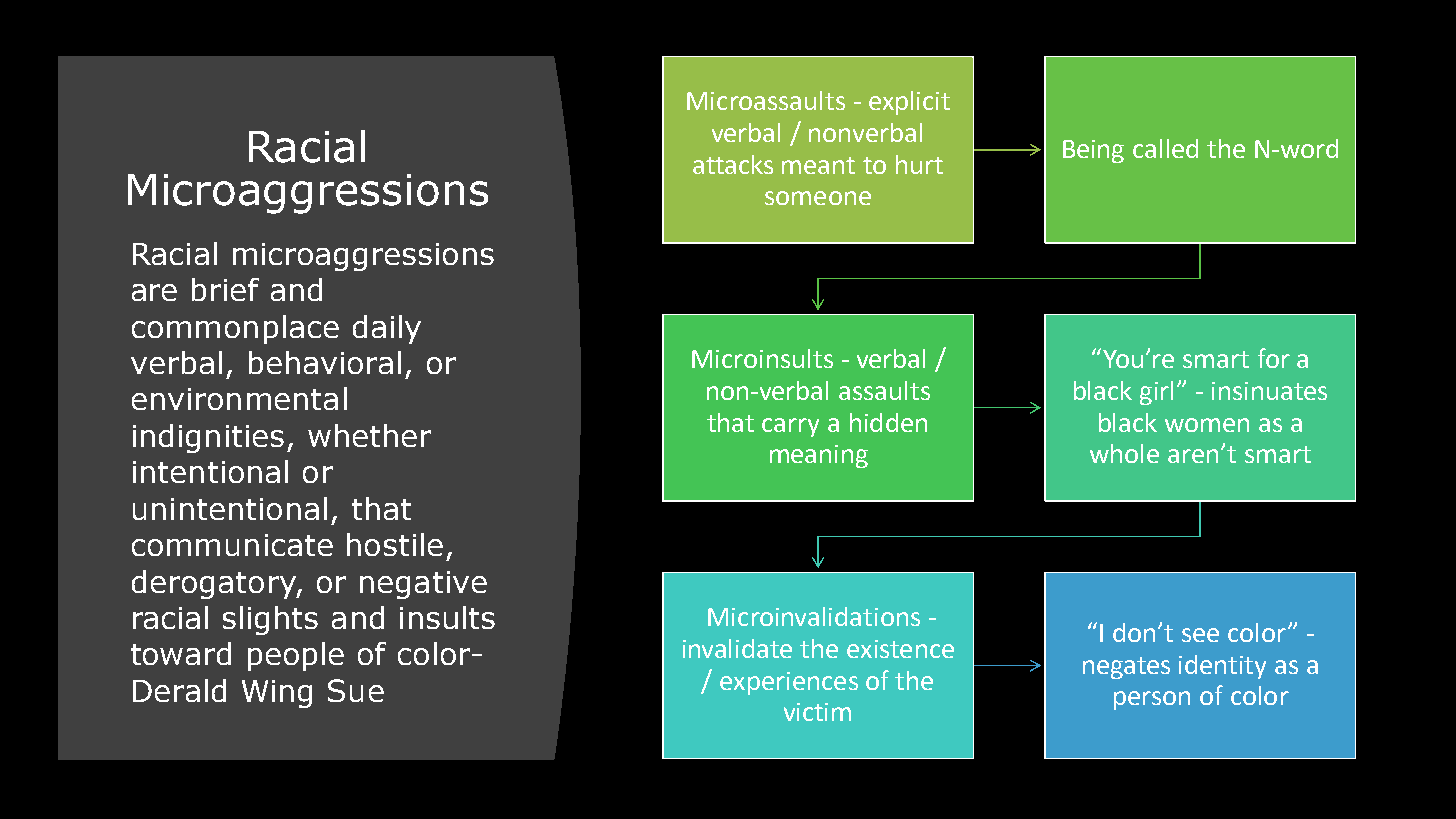 The height and width of the screenshot is (819, 1456). I want to click on attacks, so click(733, 164).
